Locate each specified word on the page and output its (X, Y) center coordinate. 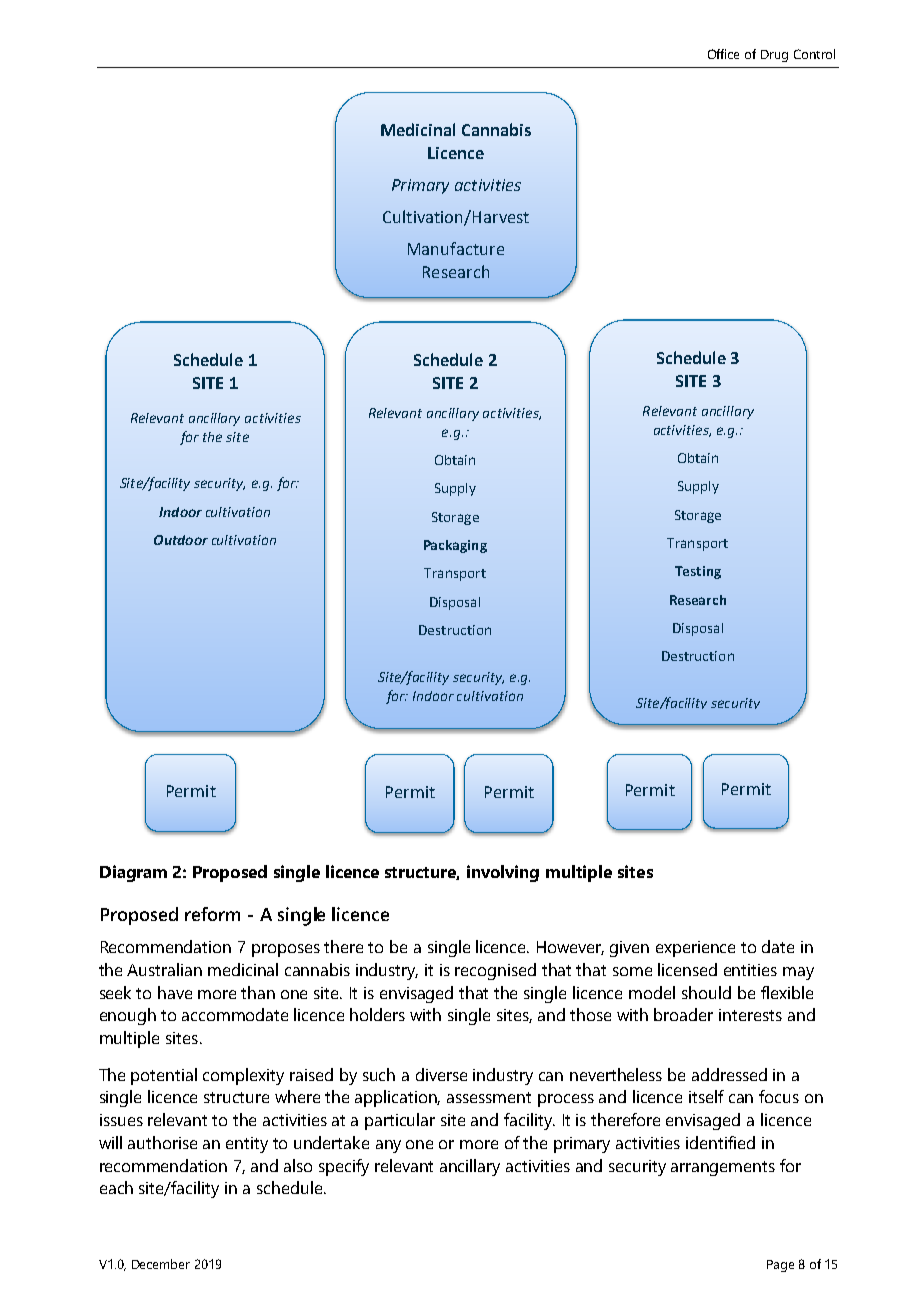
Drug (774, 56)
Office (723, 54)
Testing (698, 572)
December (161, 1264)
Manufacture (456, 248)
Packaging (455, 546)
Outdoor (181, 540)
